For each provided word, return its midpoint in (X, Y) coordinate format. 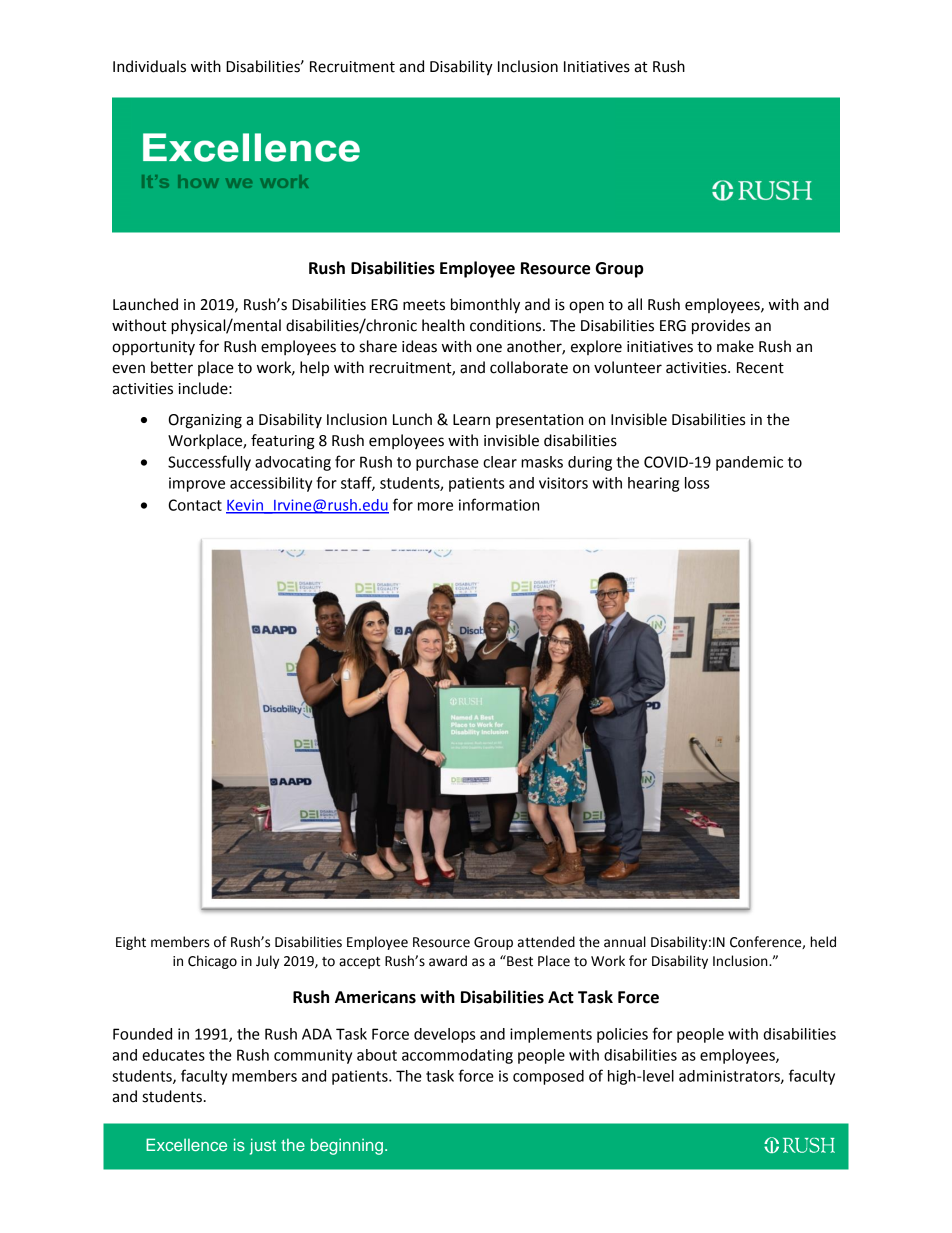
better (172, 367)
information (499, 504)
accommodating (457, 1056)
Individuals (149, 66)
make (735, 346)
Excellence (186, 1144)
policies (622, 1035)
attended (546, 942)
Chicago (212, 962)
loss (697, 483)
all (635, 304)
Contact (195, 505)
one (489, 348)
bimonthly (485, 306)
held (823, 942)
